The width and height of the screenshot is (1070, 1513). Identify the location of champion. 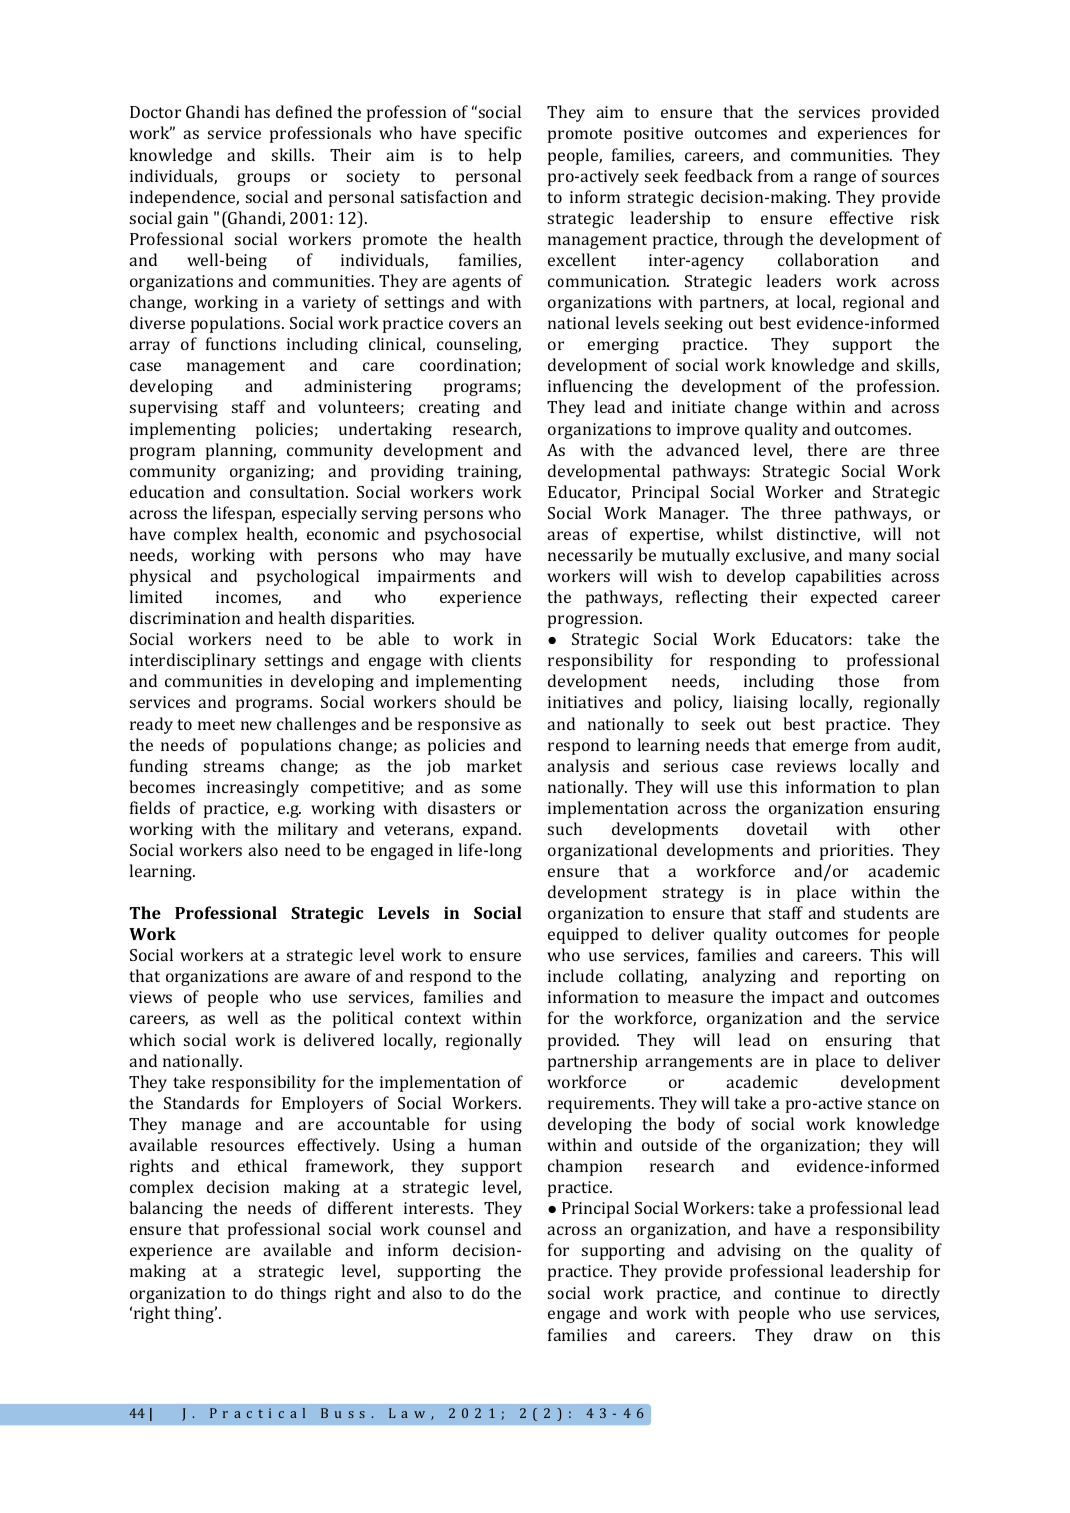
(585, 1167).
